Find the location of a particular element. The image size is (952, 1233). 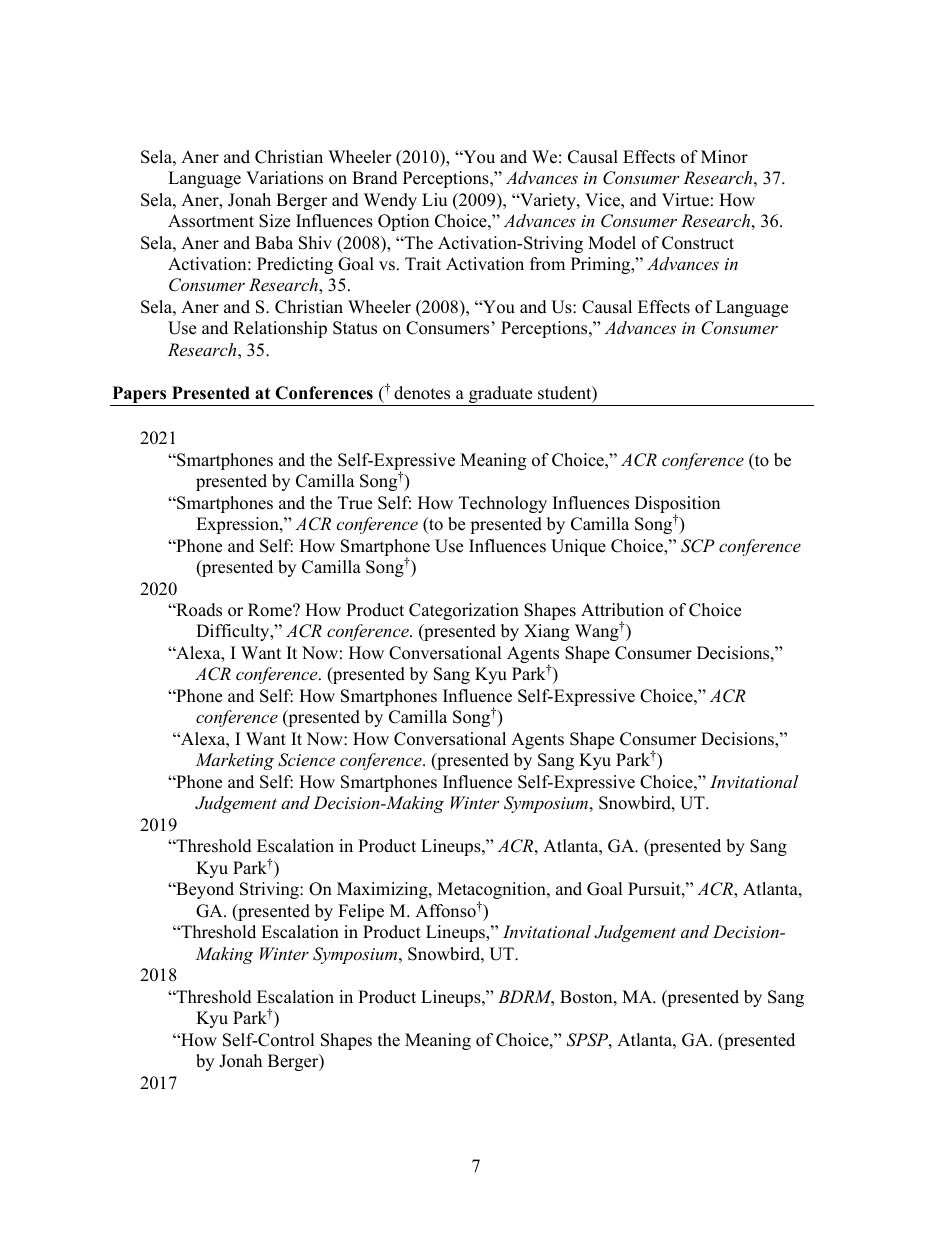

Assortment is located at coordinates (211, 221).
